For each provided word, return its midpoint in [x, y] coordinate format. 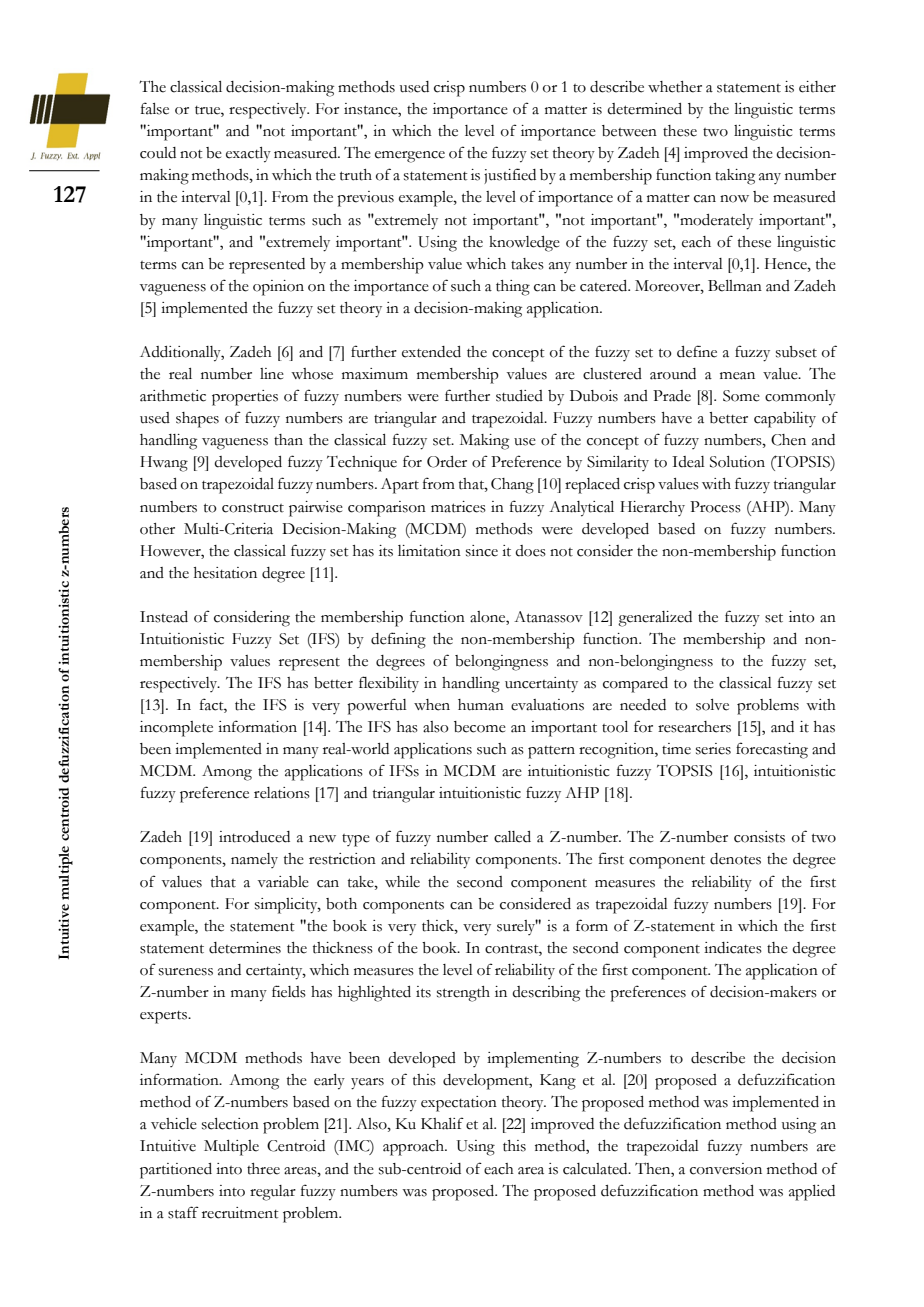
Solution [737, 462]
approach [415, 1148]
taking [735, 177]
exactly [248, 155]
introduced [254, 837]
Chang [512, 486]
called [512, 837]
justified [510, 176]
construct [253, 508]
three [263, 1169]
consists [759, 837]
